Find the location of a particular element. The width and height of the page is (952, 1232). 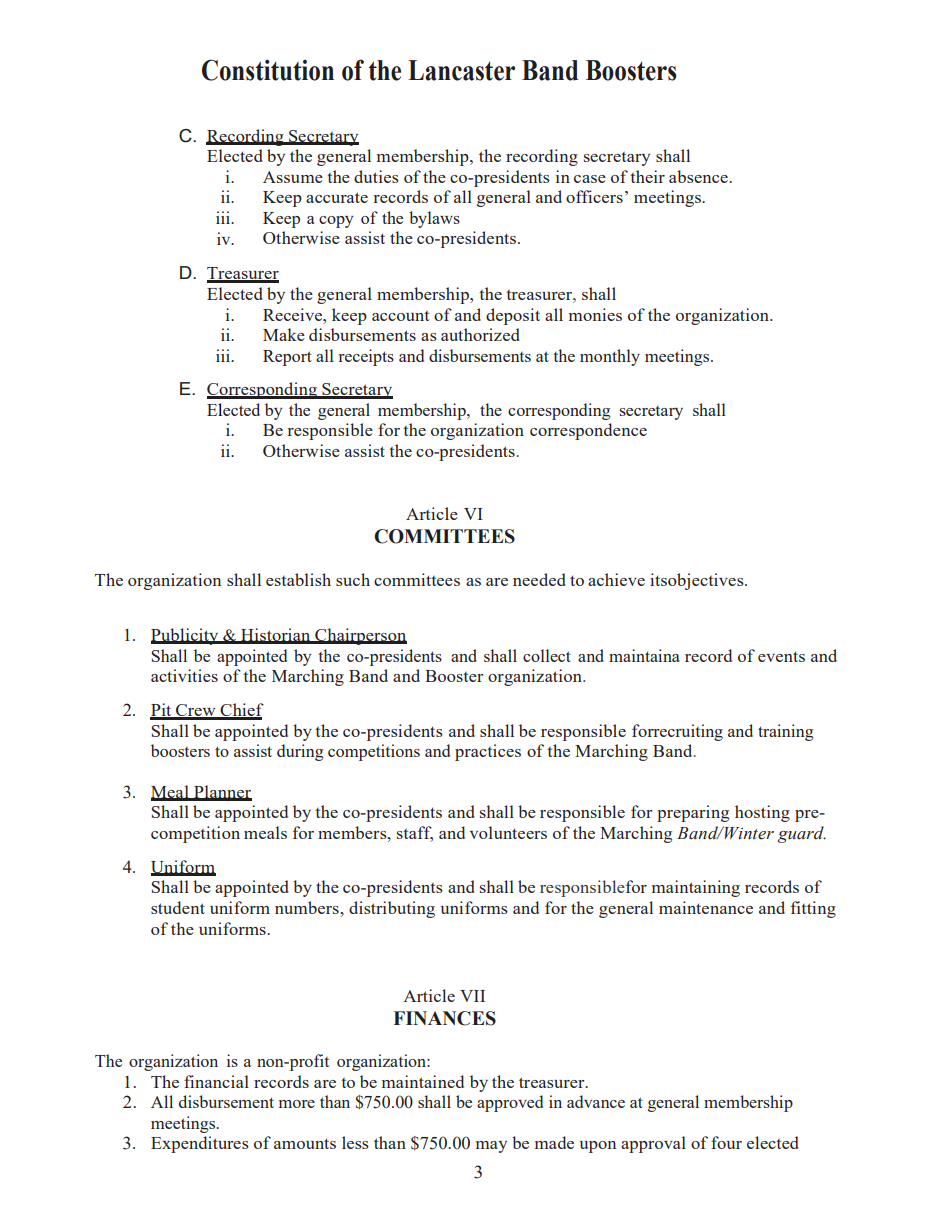

financial is located at coordinates (216, 1081).
